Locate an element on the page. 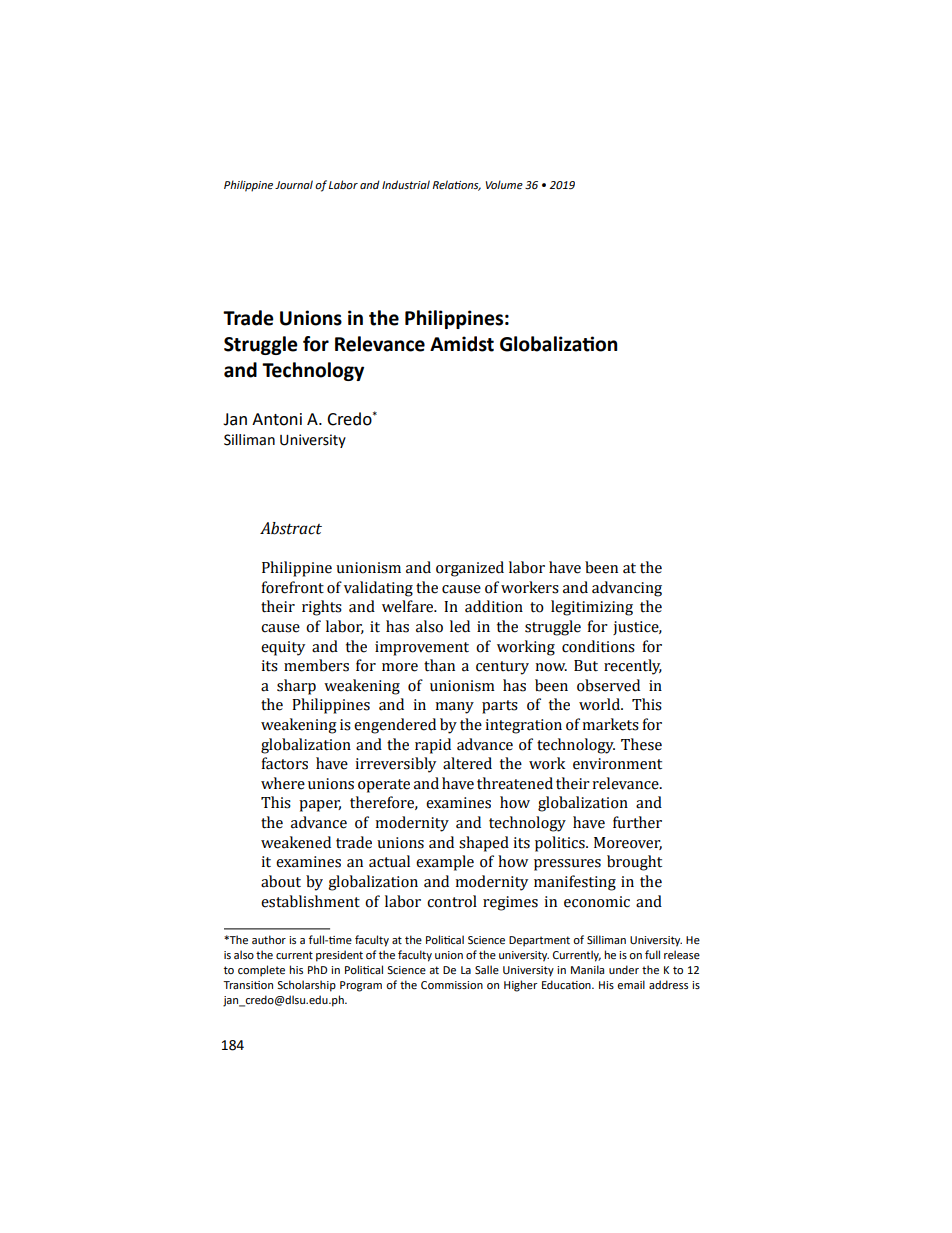 This document has height=1233, width=952. Scholarship is located at coordinates (306, 986).
